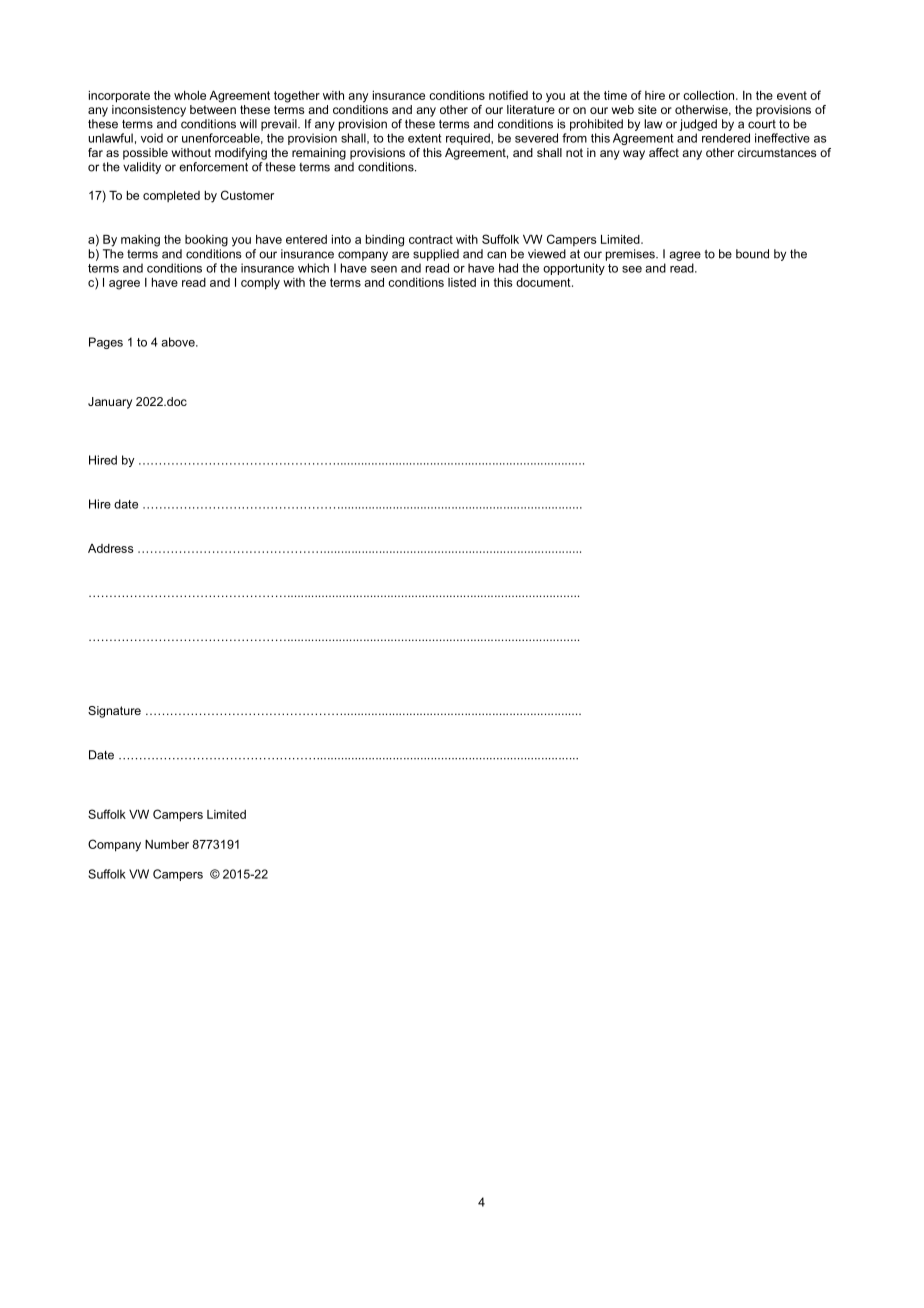 The image size is (924, 1308). I want to click on above, so click(179, 342).
